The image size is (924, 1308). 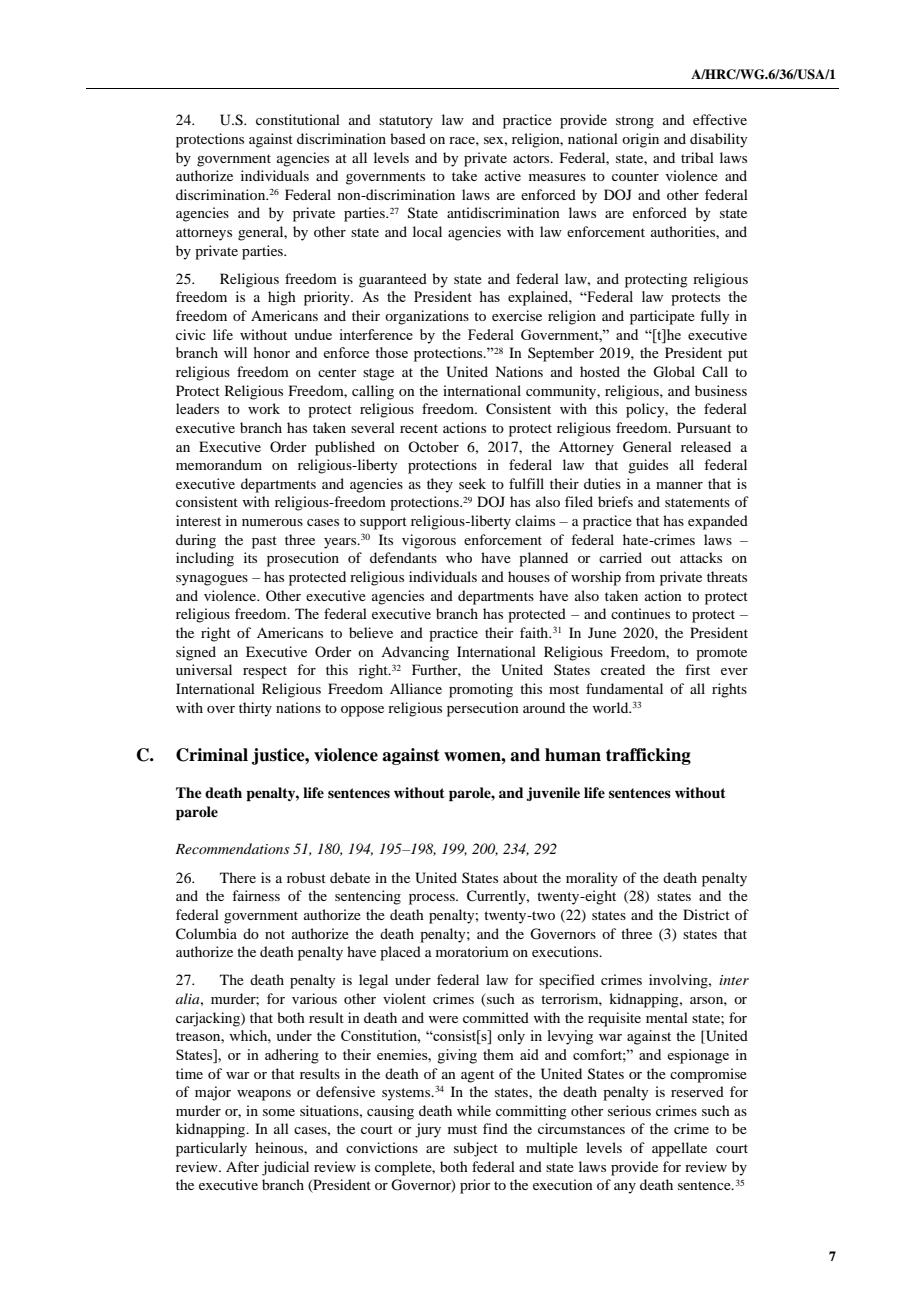 I want to click on recent, so click(x=419, y=428).
